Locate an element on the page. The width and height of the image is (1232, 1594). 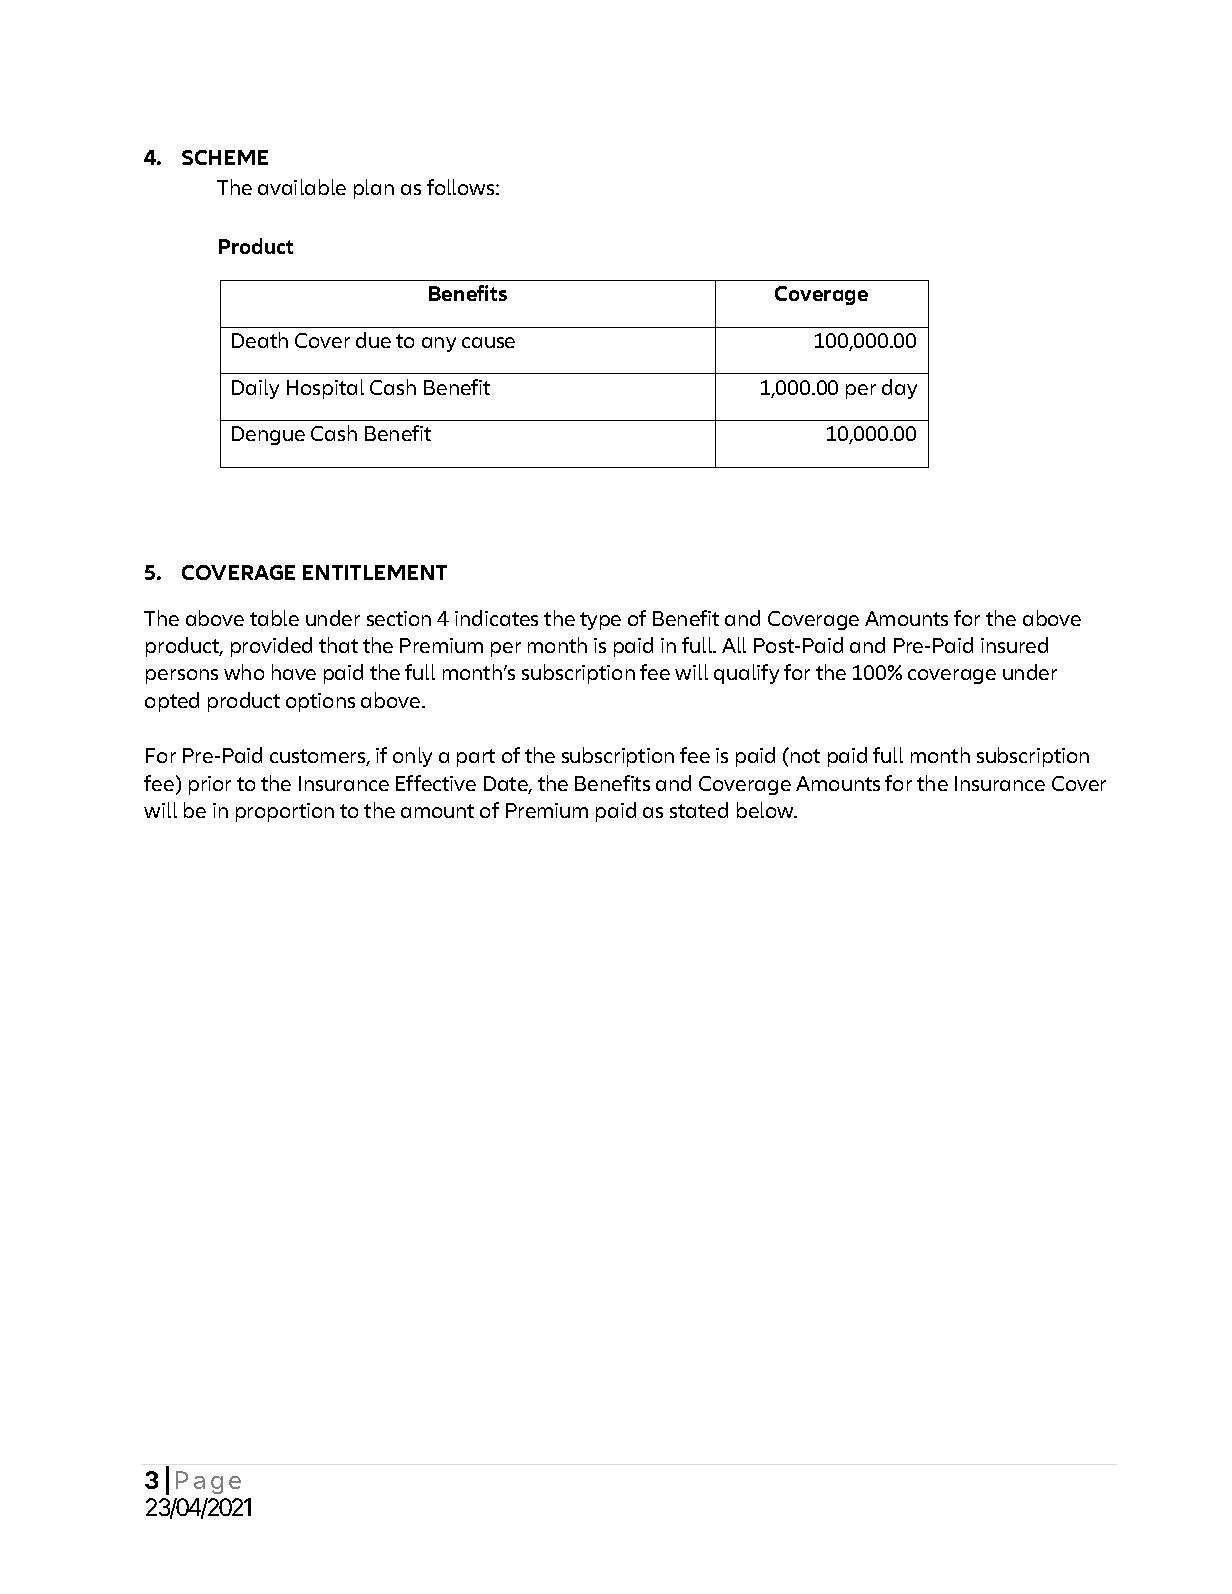
proportion is located at coordinates (285, 812).
